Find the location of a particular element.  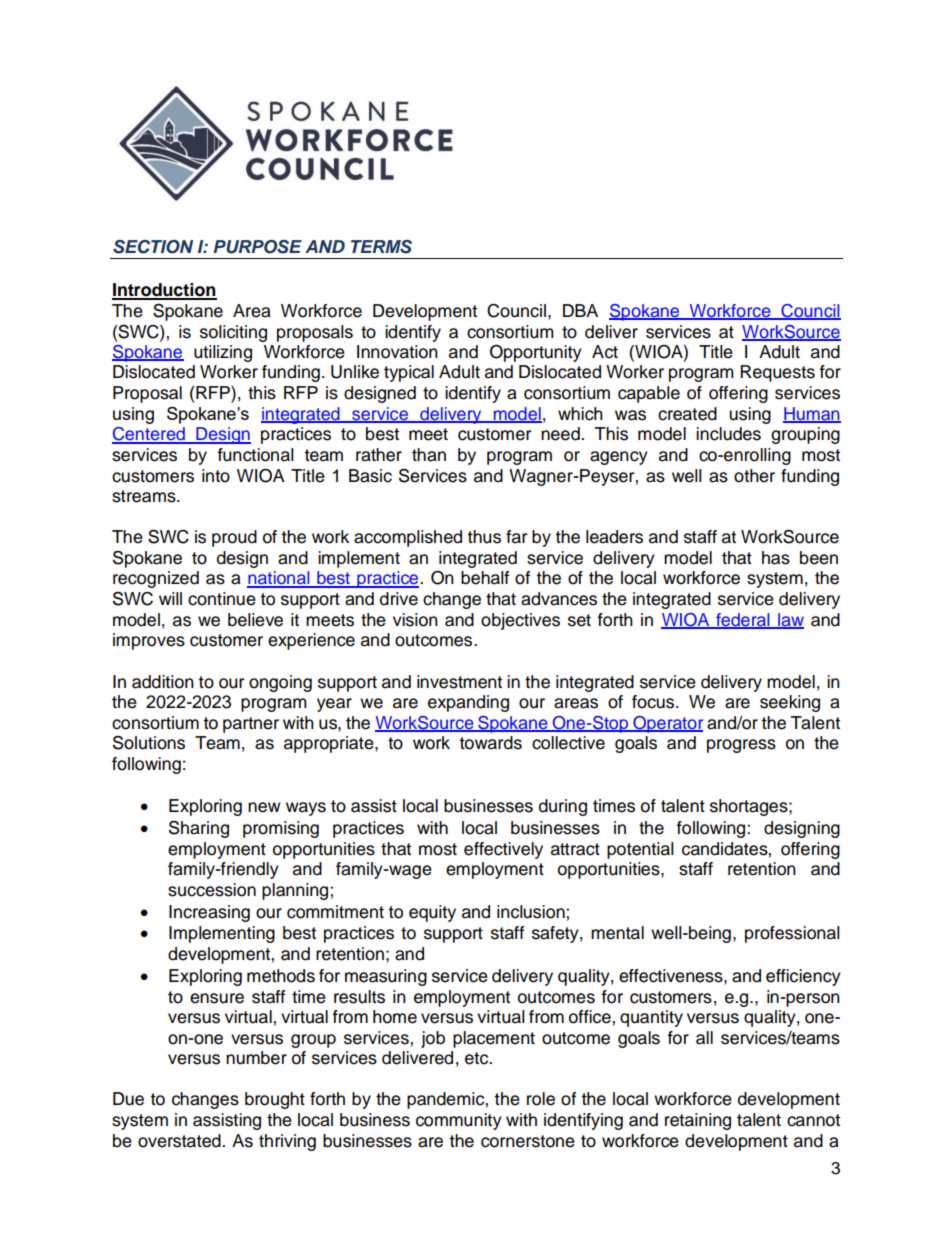

Requests is located at coordinates (777, 373).
